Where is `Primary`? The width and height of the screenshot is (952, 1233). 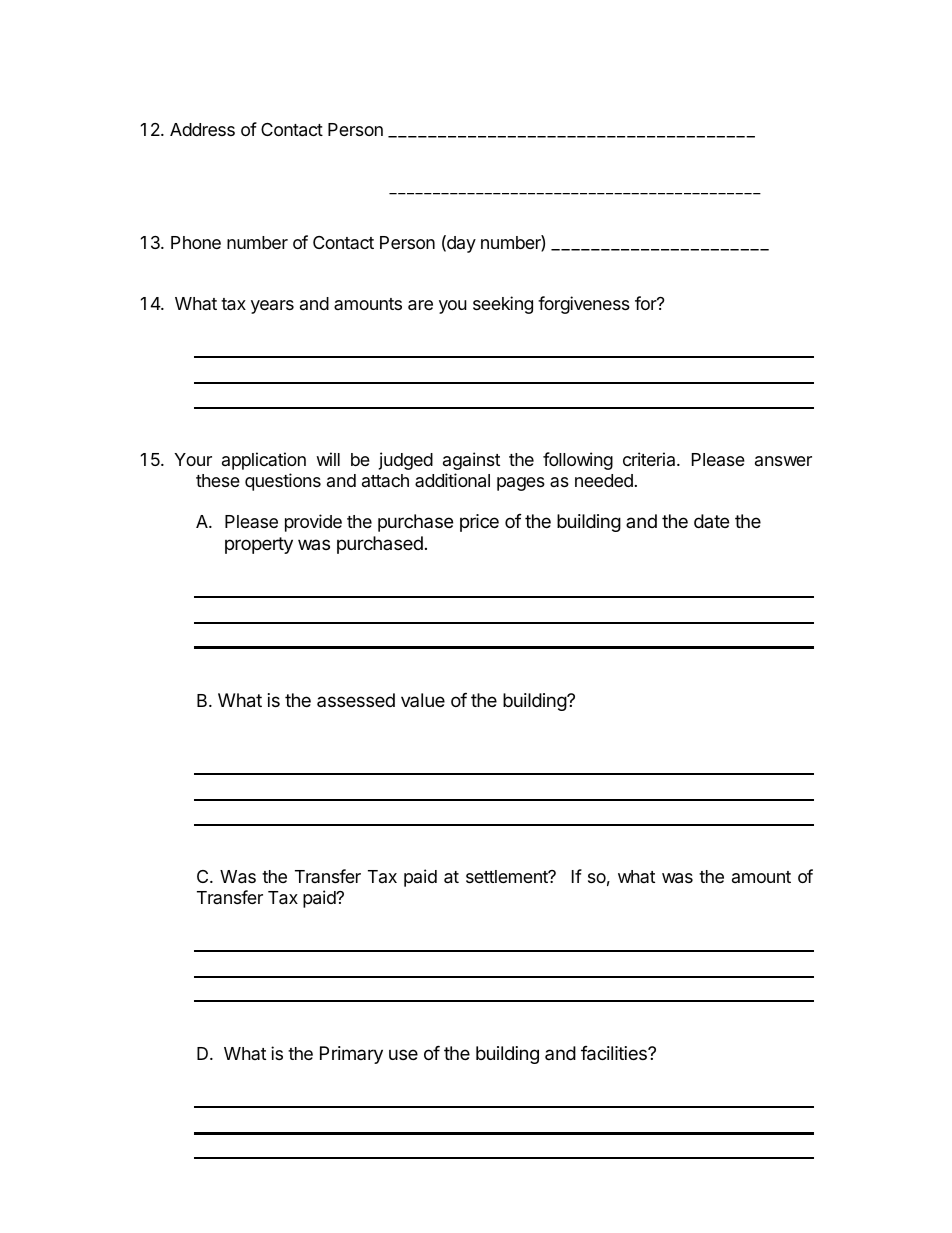 Primary is located at coordinates (351, 1055).
